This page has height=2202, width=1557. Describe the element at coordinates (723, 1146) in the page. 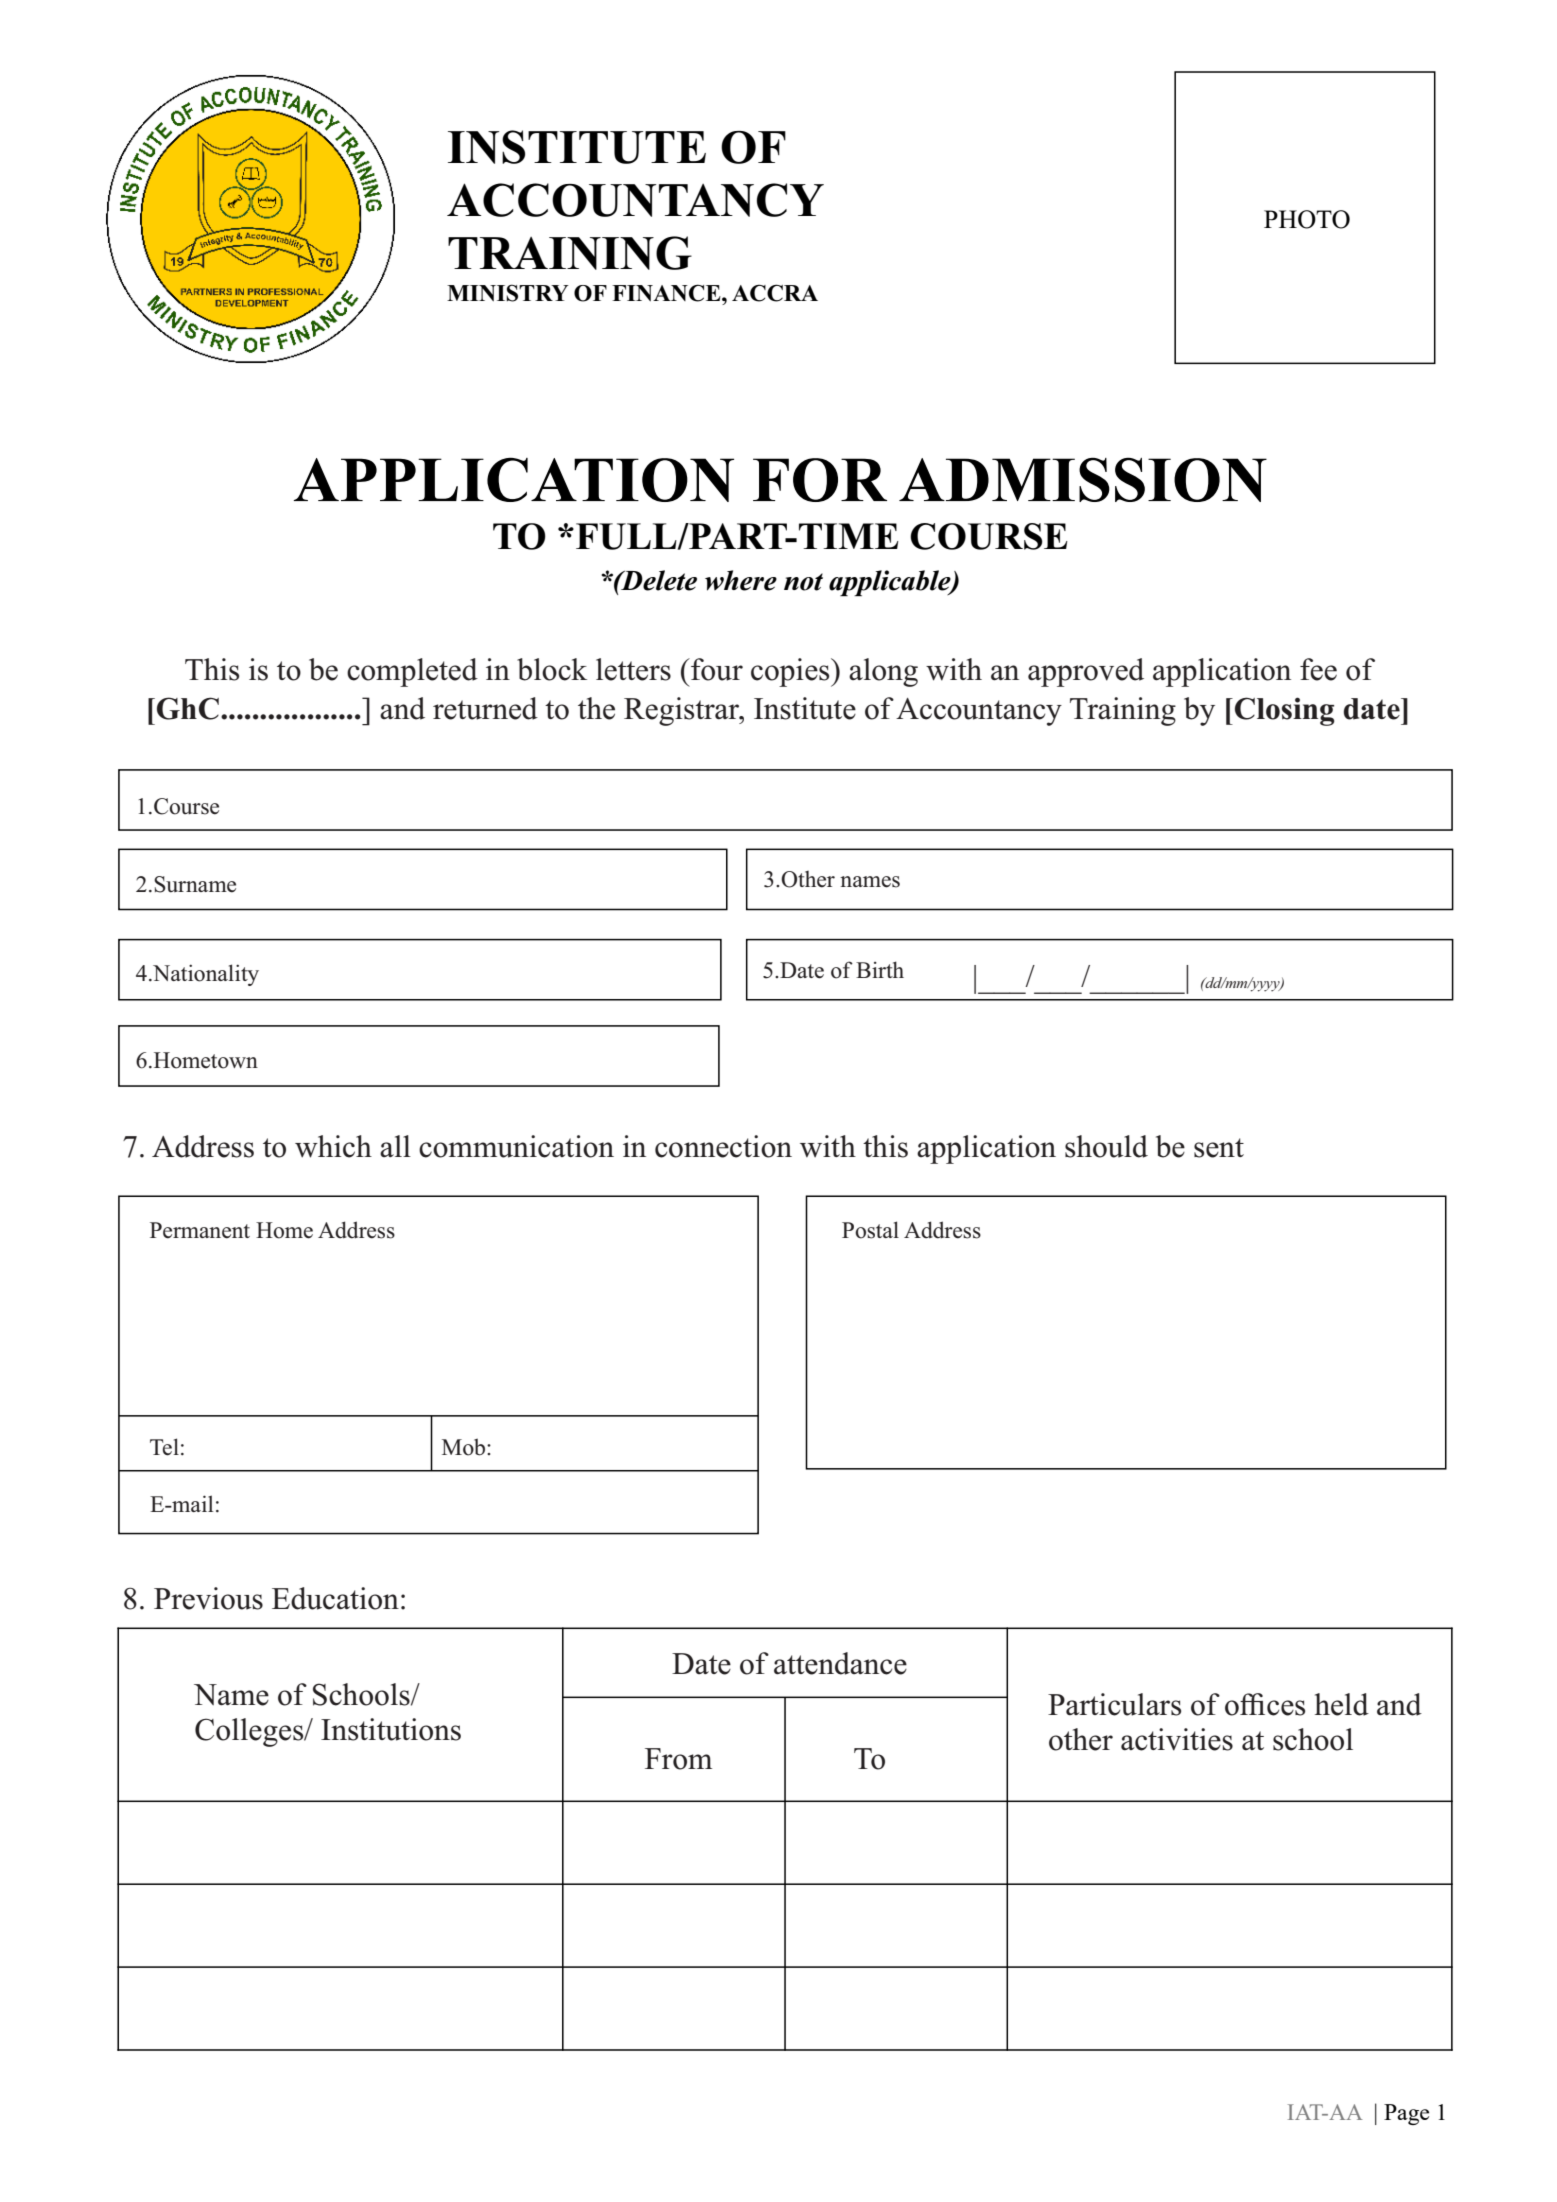

I see `connection` at that location.
